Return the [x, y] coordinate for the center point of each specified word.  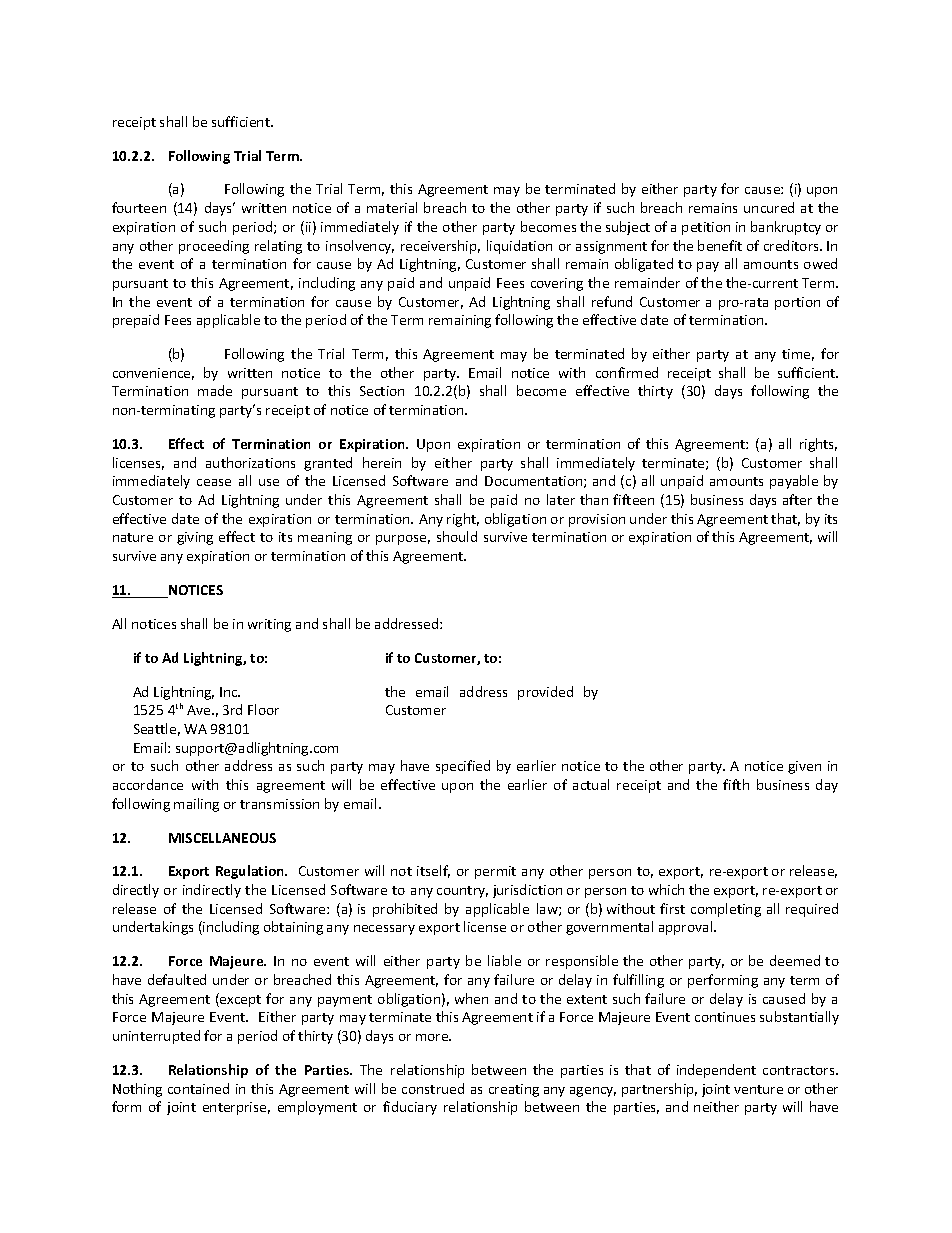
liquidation [519, 247]
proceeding [214, 247]
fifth [736, 784]
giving [195, 538]
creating [514, 1090]
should [457, 536]
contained [198, 1088]
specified [463, 767]
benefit [720, 245]
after [797, 499]
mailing [196, 805]
